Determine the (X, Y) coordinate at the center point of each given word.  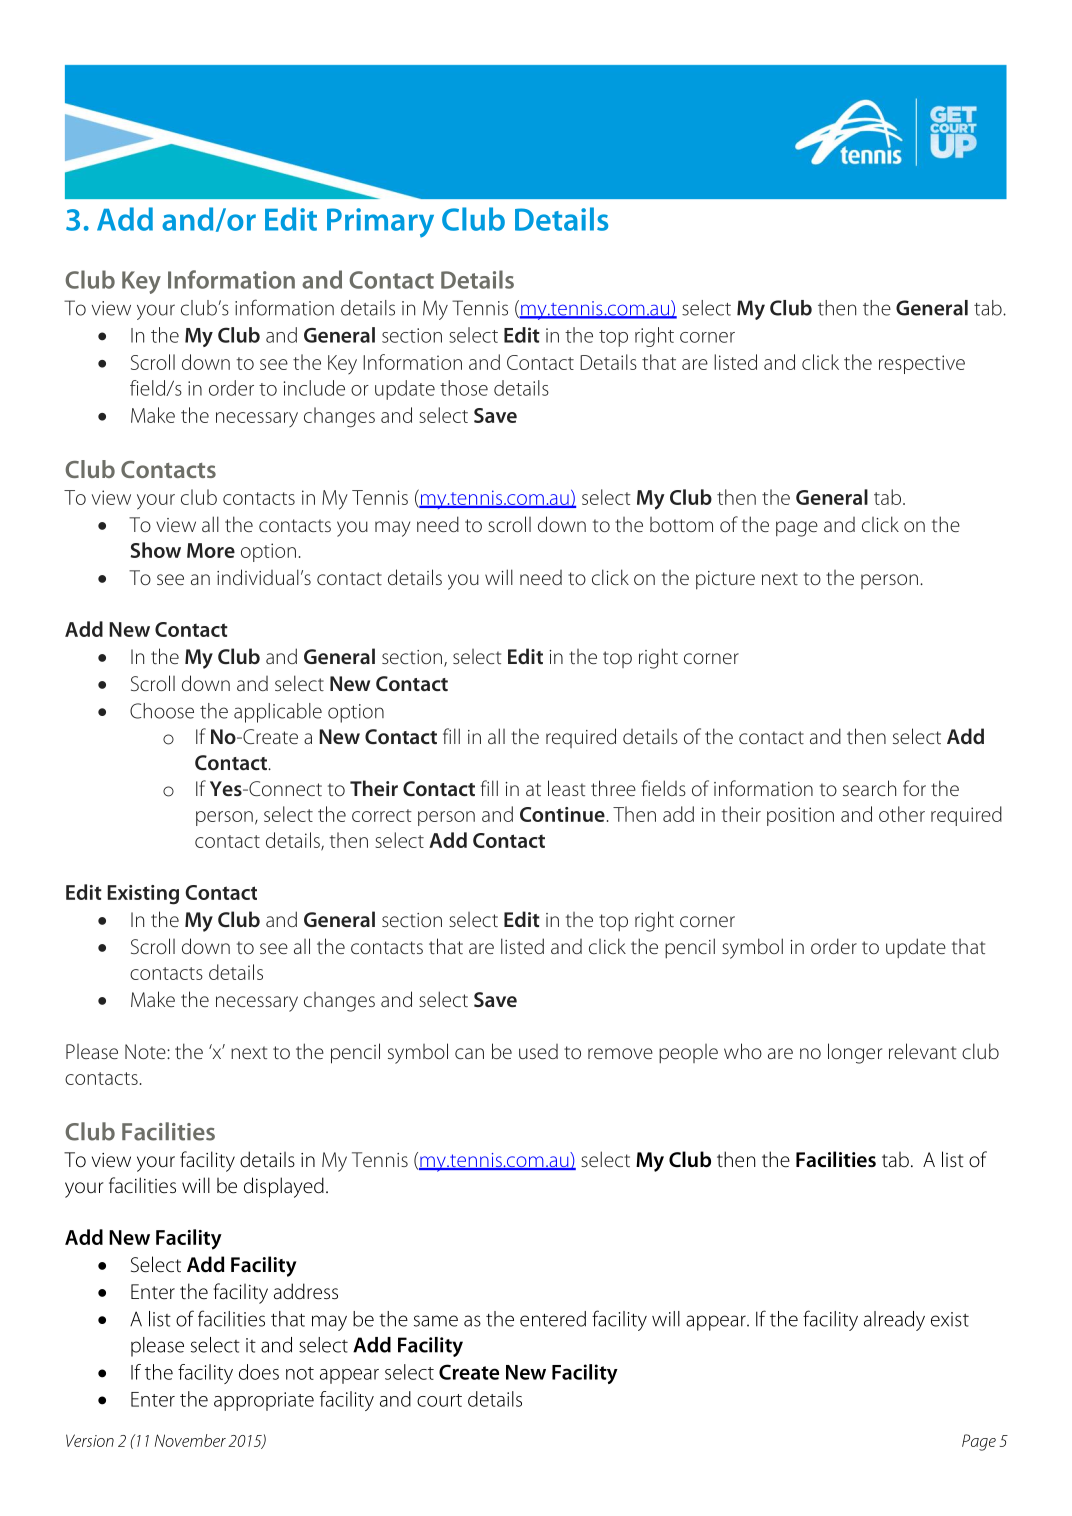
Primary (380, 223)
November (190, 1440)
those (464, 388)
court (439, 1400)
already (894, 1321)
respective (922, 364)
